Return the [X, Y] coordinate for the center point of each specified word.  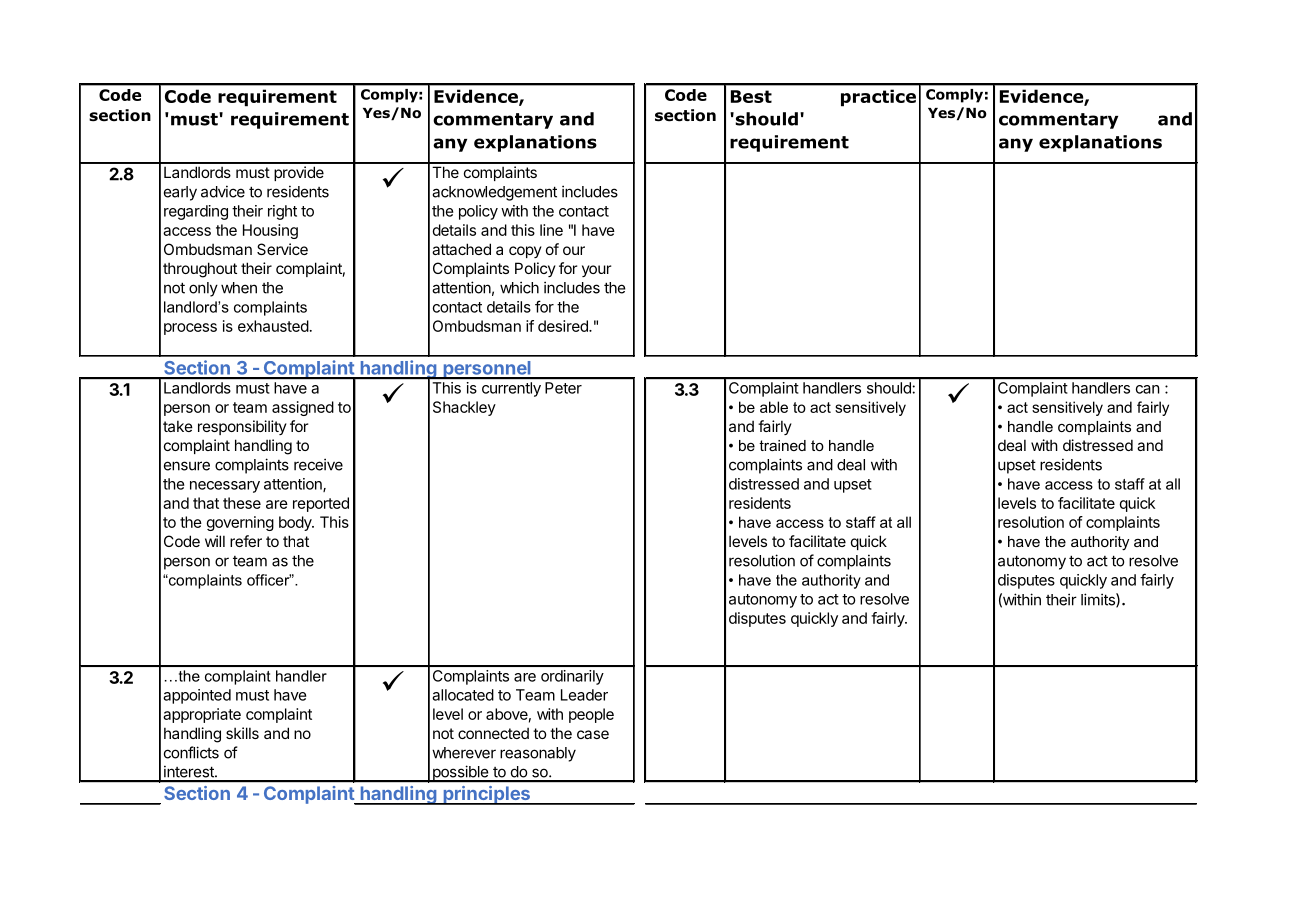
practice [878, 98]
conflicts [191, 752]
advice [223, 191]
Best [751, 96]
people [591, 715]
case [593, 734]
